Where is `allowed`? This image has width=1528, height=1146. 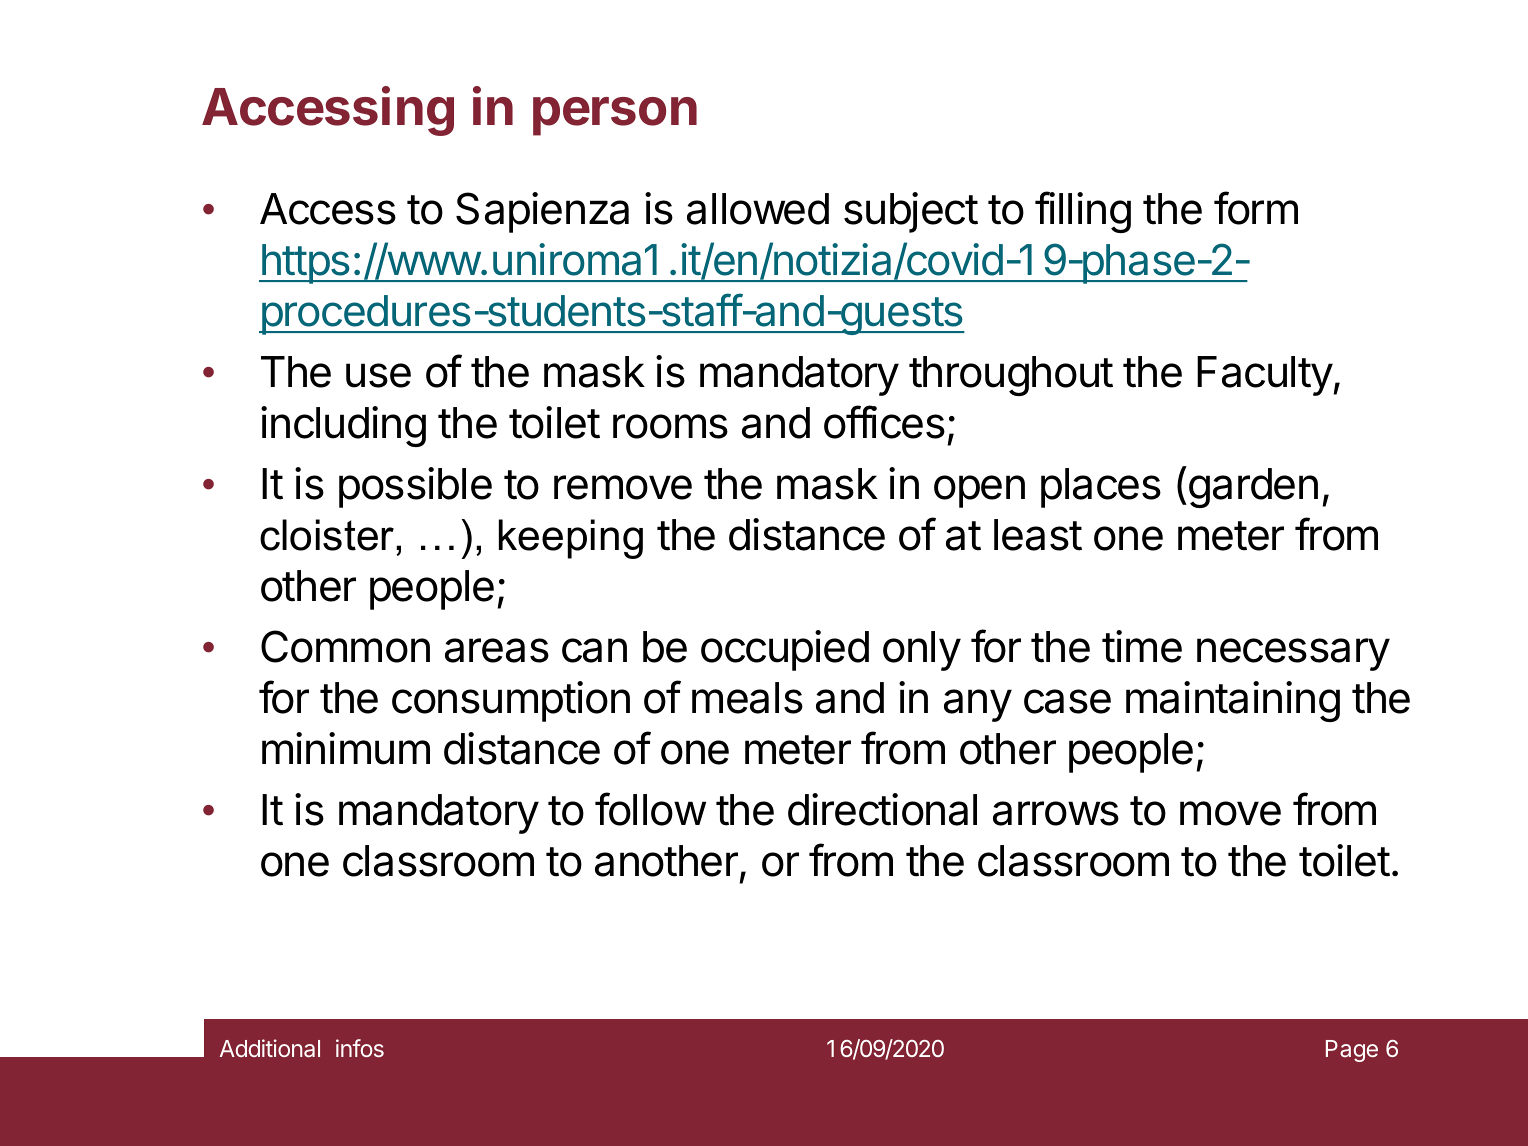 allowed is located at coordinates (758, 209).
